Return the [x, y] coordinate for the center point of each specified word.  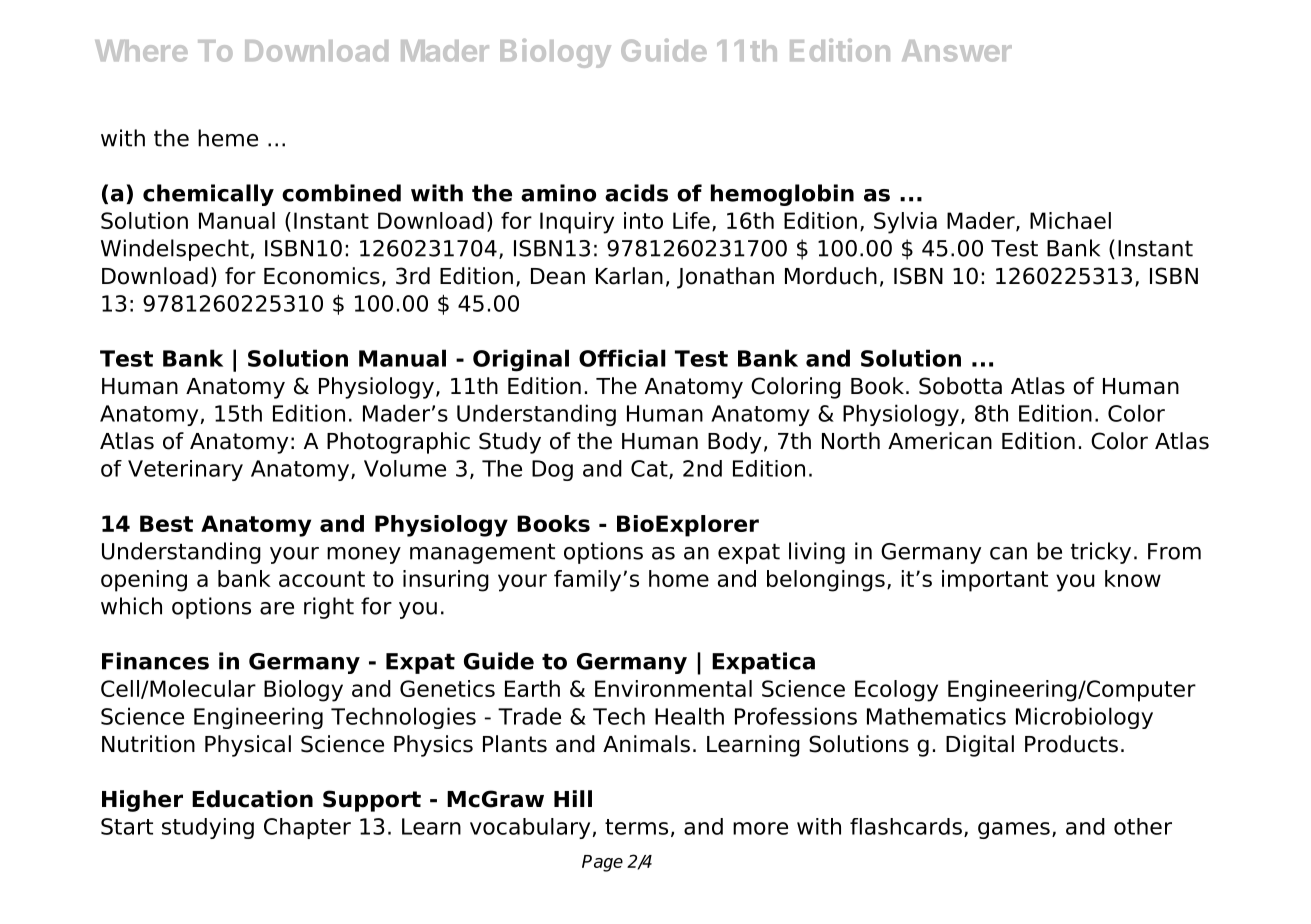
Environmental [673, 688]
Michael [1070, 220]
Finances [155, 661]
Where [141, 51]
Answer [957, 51]
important [995, 581]
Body [734, 443]
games [1014, 830]
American [940, 441]
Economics [322, 276]
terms [636, 827]
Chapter [307, 828]
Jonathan [725, 278]
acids [636, 193]
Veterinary [185, 470]
